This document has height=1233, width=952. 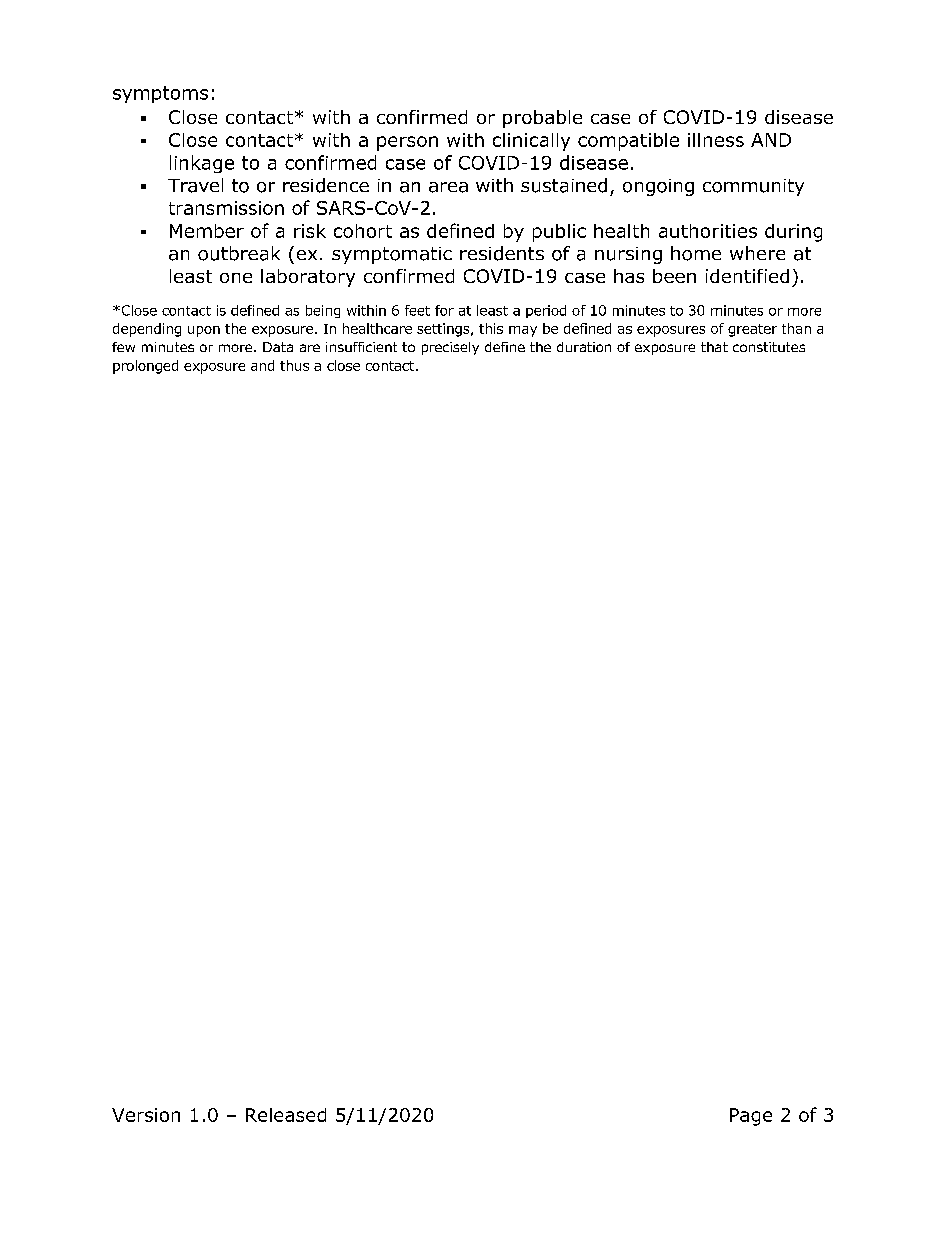 What do you see at coordinates (286, 1115) in the document?
I see `Released` at bounding box center [286, 1115].
